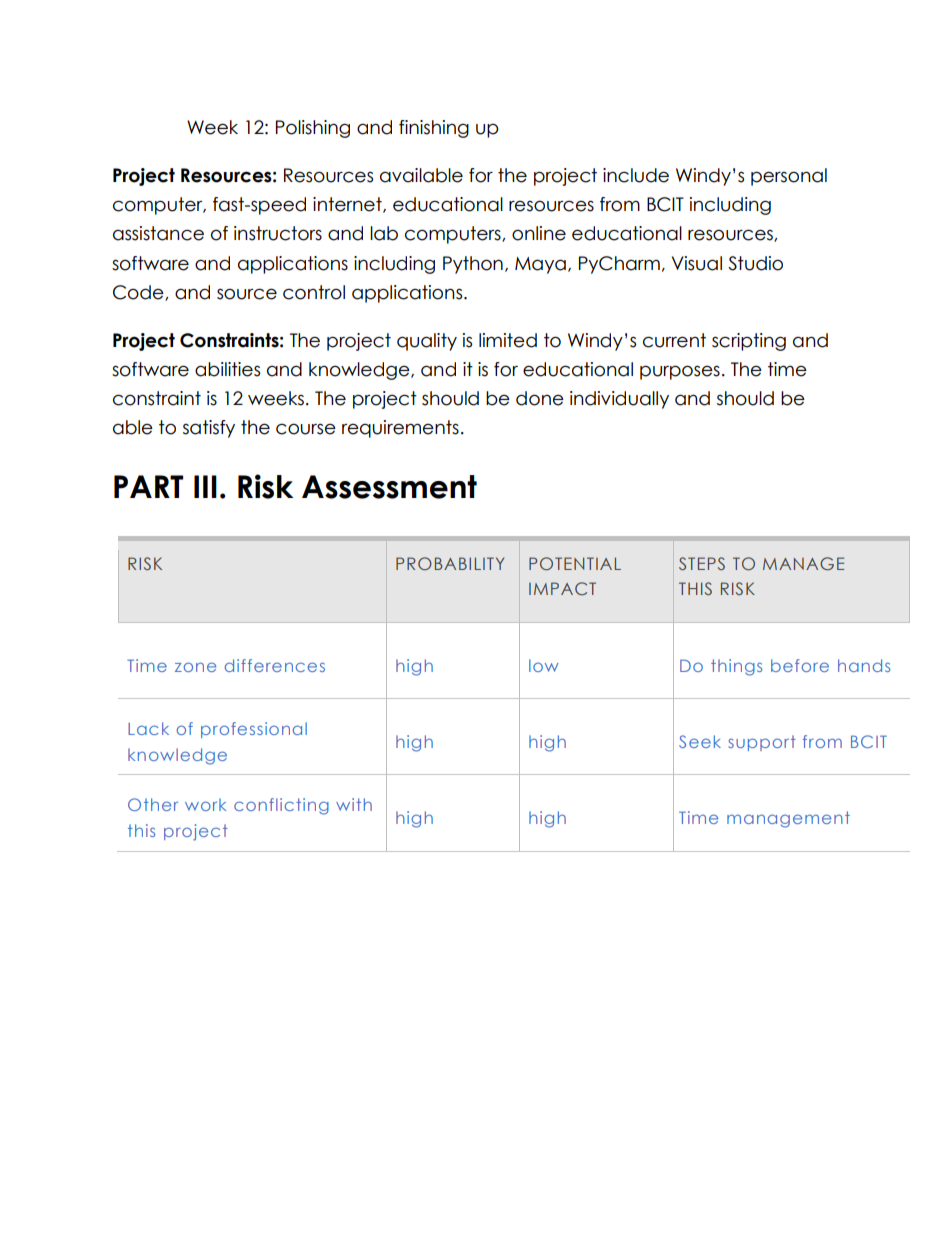 This document has height=1233, width=952. What do you see at coordinates (434, 129) in the document?
I see `finishing` at bounding box center [434, 129].
